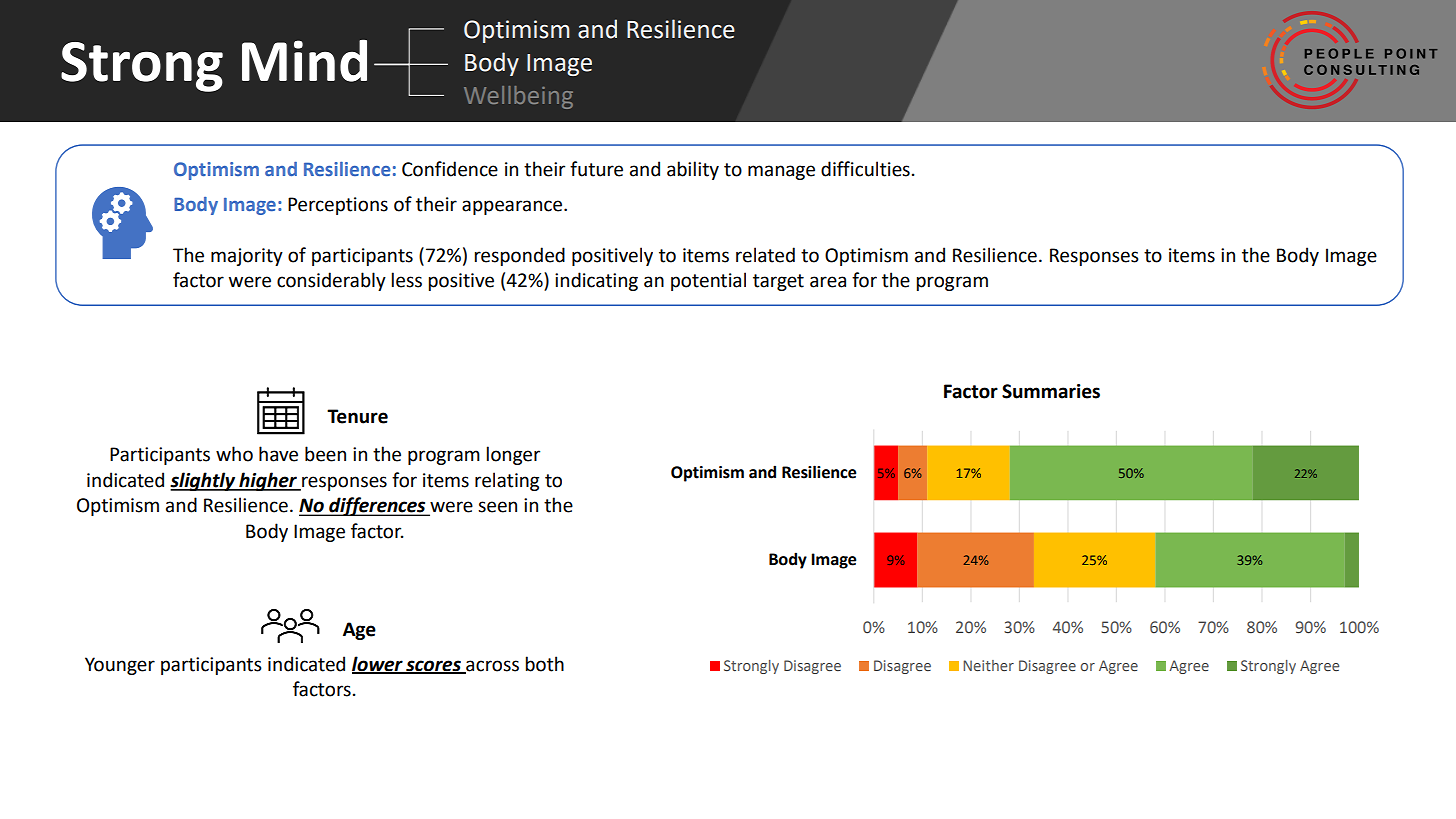 The width and height of the screenshot is (1456, 819). Describe the element at coordinates (545, 664) in the screenshot. I see `both` at that location.
